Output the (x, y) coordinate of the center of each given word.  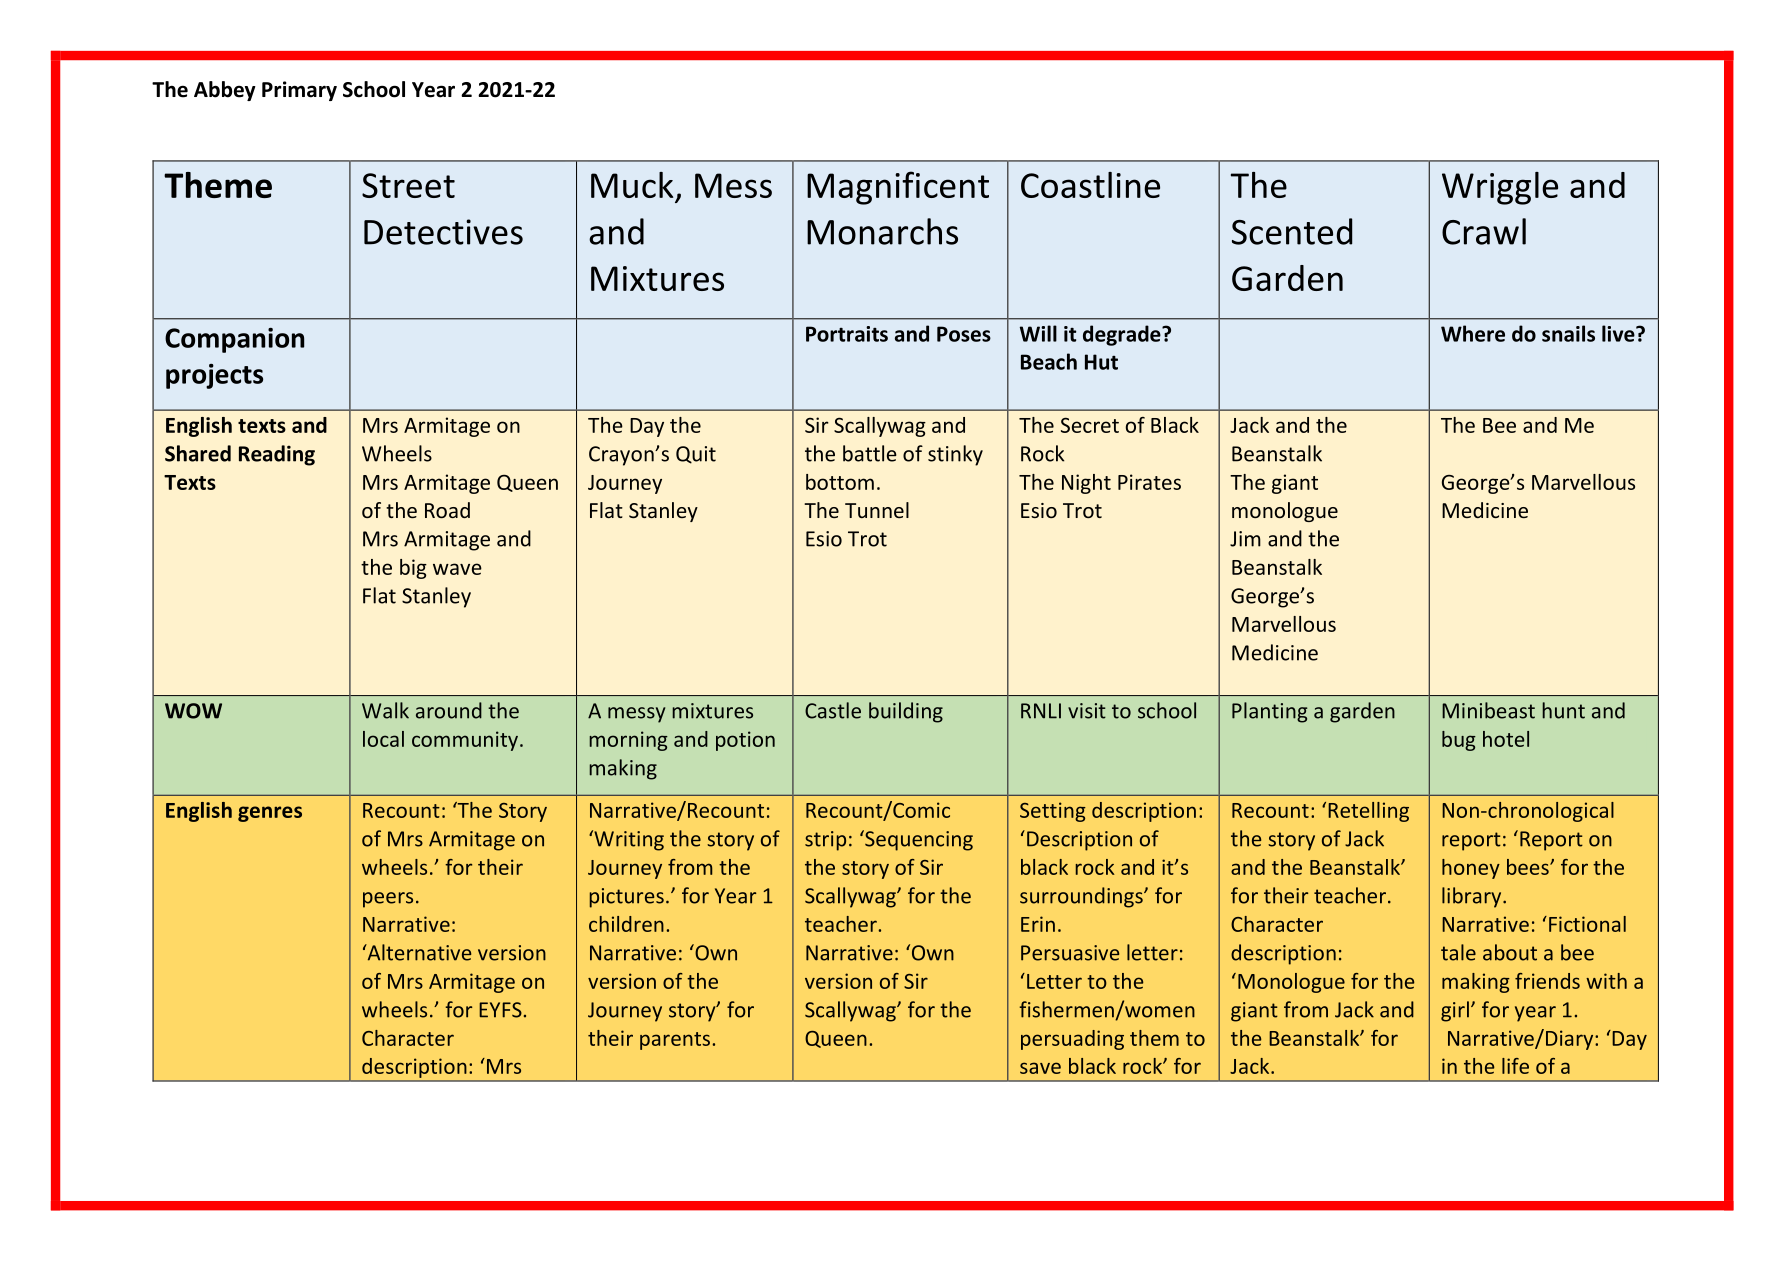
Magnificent (898, 188)
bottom (840, 482)
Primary (299, 91)
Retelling (1368, 812)
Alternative (418, 952)
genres (270, 814)
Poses (964, 334)
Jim (1245, 539)
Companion (234, 340)
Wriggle (1500, 188)
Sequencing (918, 840)
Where (1473, 333)
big (413, 569)
